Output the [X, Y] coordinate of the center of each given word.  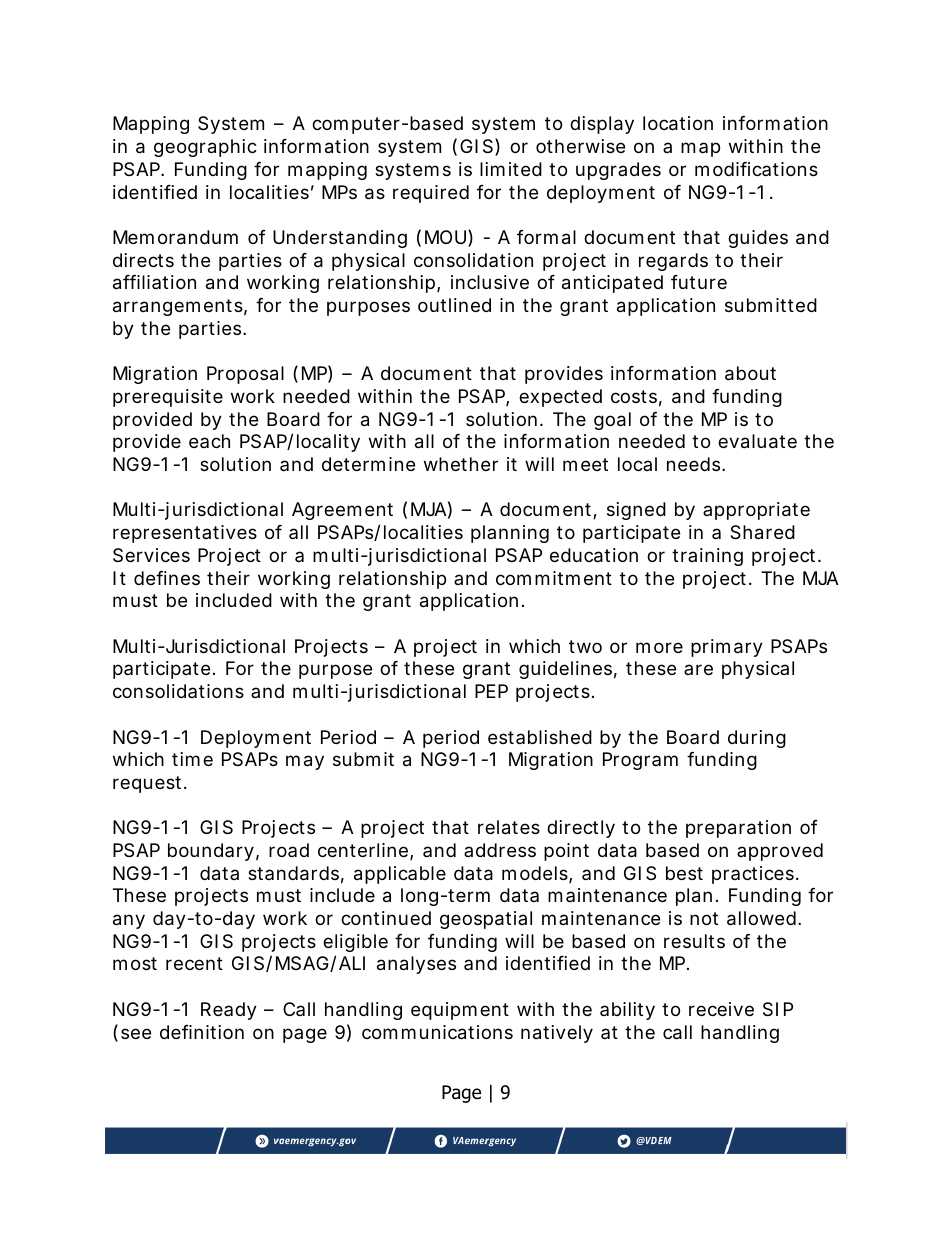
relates [509, 827]
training [707, 557]
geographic [205, 148]
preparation [738, 829]
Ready [229, 1011]
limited [511, 169]
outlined [454, 305]
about [750, 373]
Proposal [245, 375]
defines [167, 578]
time [192, 759]
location [678, 123]
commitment [554, 578]
